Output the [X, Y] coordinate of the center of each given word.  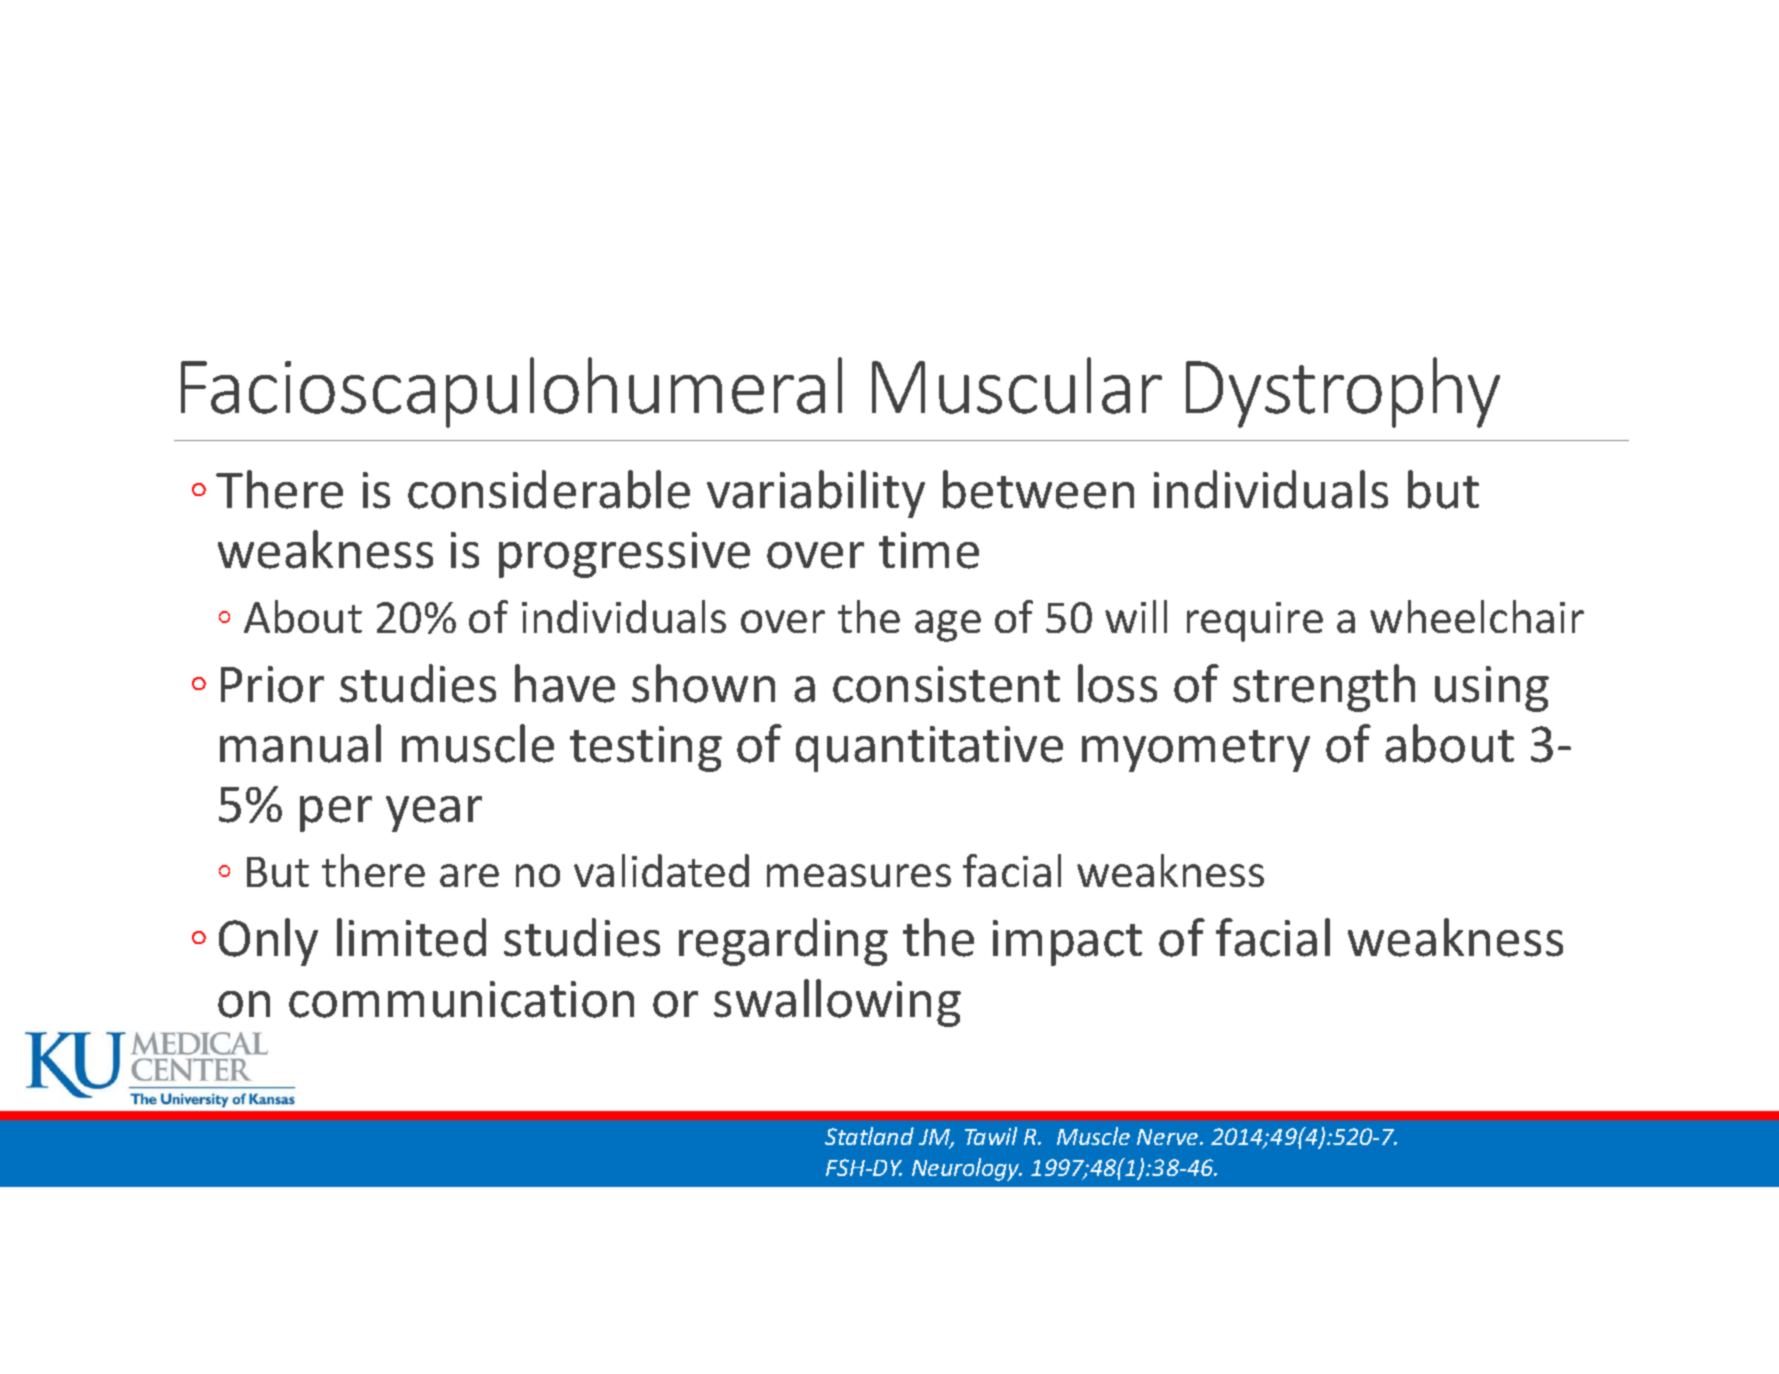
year [434, 814]
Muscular [1017, 385]
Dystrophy [1343, 392]
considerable [549, 489]
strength [1324, 688]
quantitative [929, 749]
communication [461, 999]
